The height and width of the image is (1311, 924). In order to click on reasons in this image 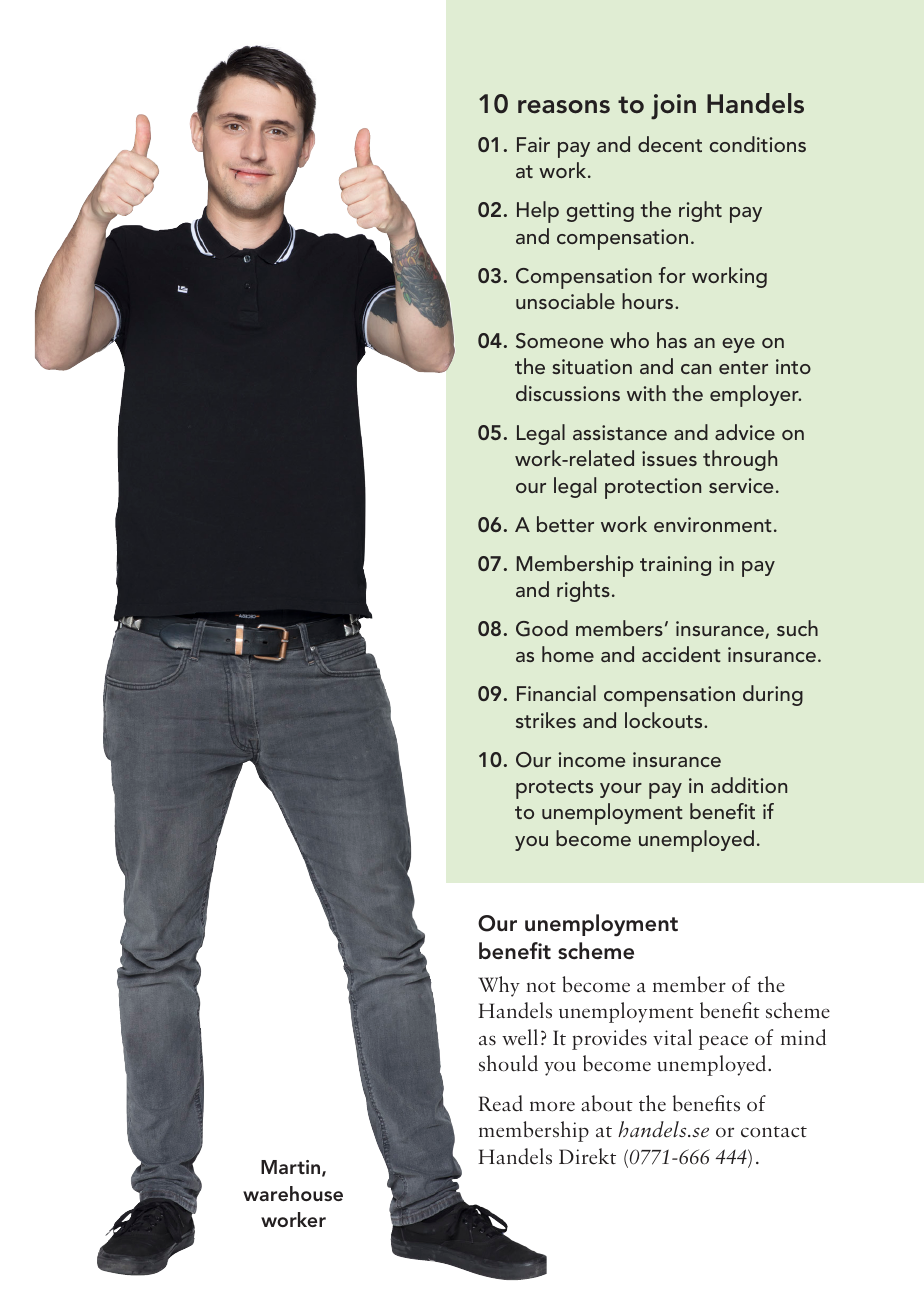, I will do `click(564, 107)`.
